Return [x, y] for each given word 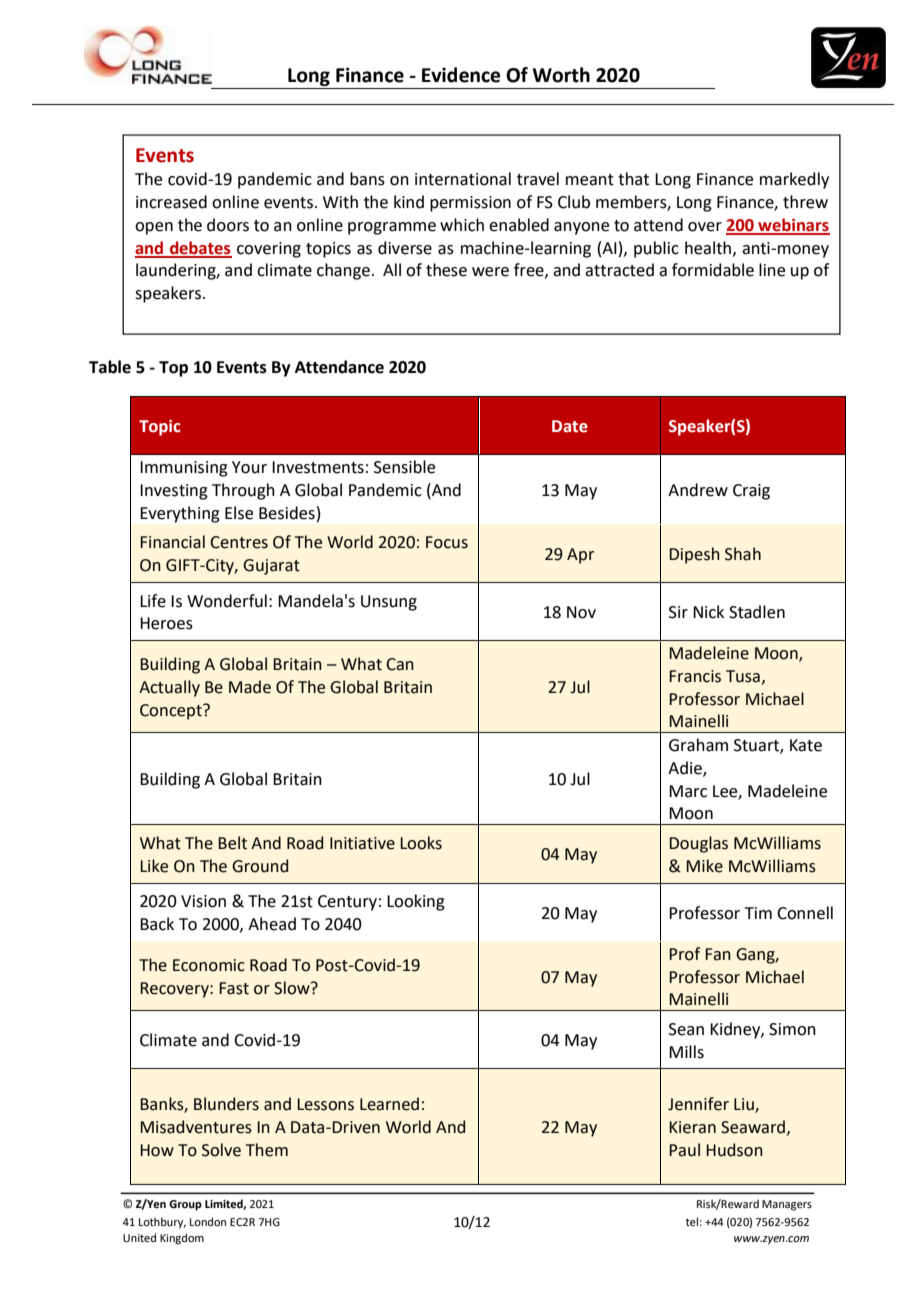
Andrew [698, 490]
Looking [416, 902]
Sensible [404, 467]
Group [185, 1205]
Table [110, 367]
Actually [169, 688]
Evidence [461, 75]
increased [171, 202]
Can [400, 664]
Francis [695, 676]
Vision [203, 901]
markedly [794, 180]
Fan [718, 954]
